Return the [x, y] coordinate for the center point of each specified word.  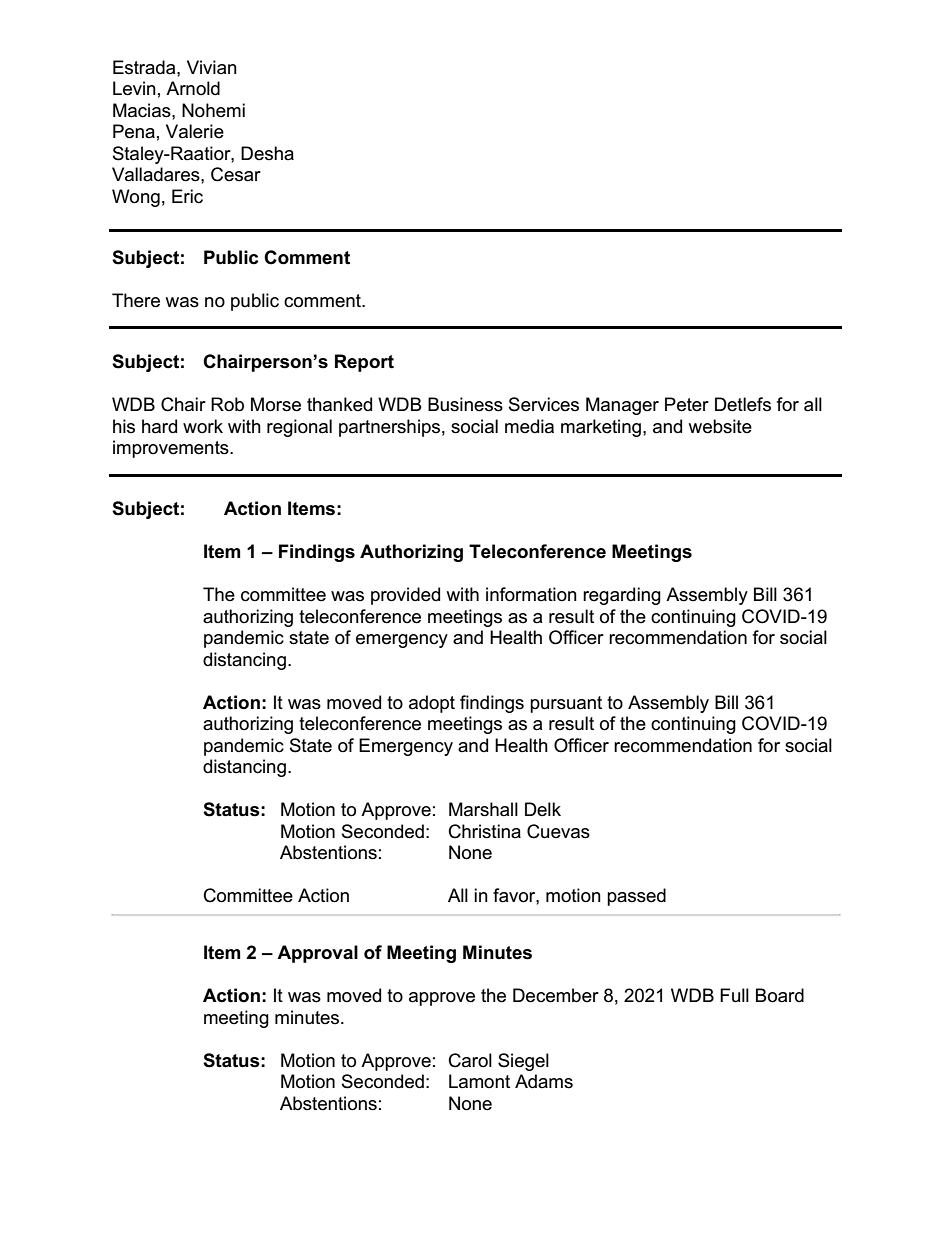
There [136, 300]
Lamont [479, 1081]
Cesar [236, 174]
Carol [470, 1060]
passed [636, 897]
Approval [317, 954]
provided [405, 596]
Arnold [193, 88]
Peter [687, 404]
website [720, 426]
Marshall [483, 809]
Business [465, 404]
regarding [622, 596]
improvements [172, 449]
